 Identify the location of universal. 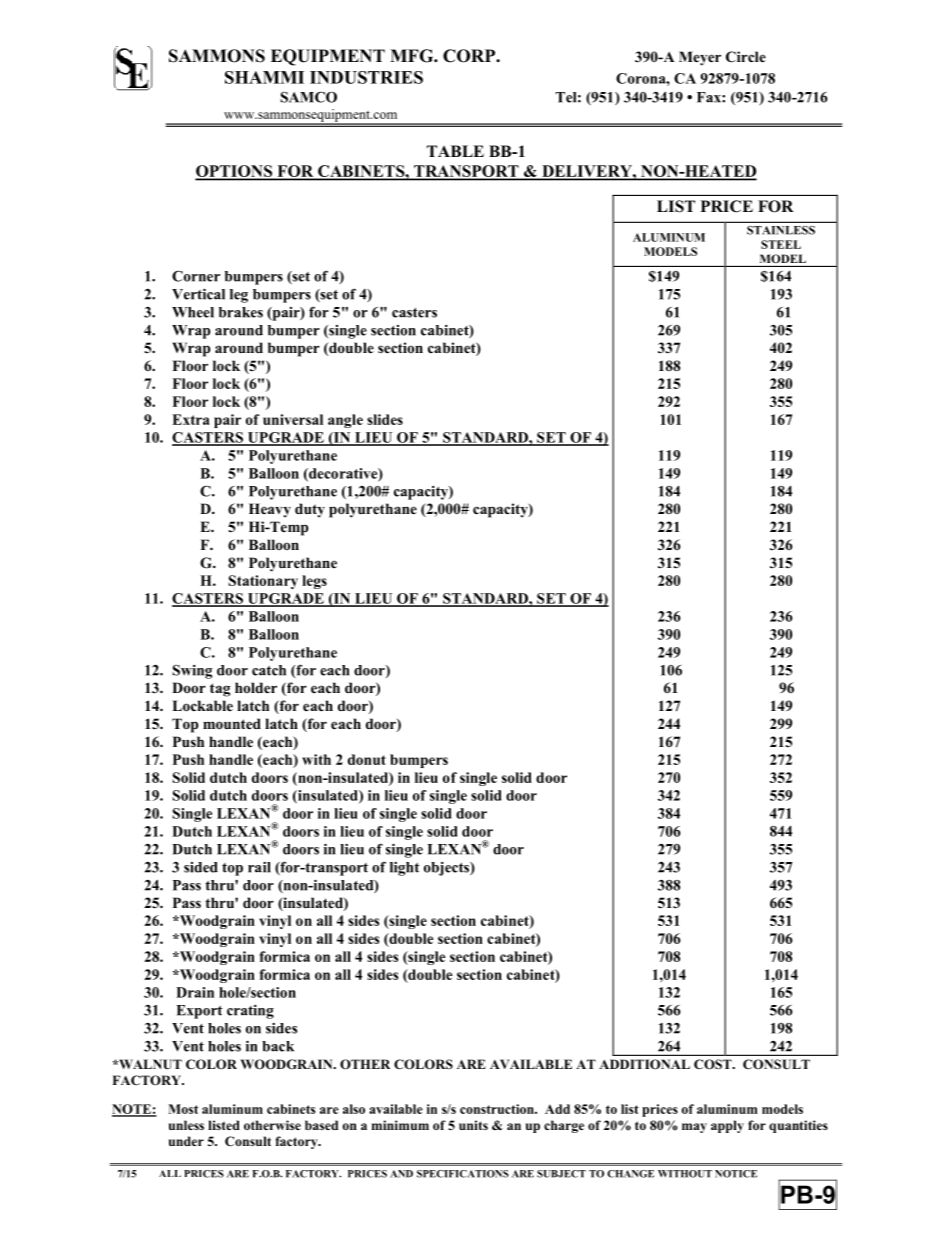
(293, 419).
